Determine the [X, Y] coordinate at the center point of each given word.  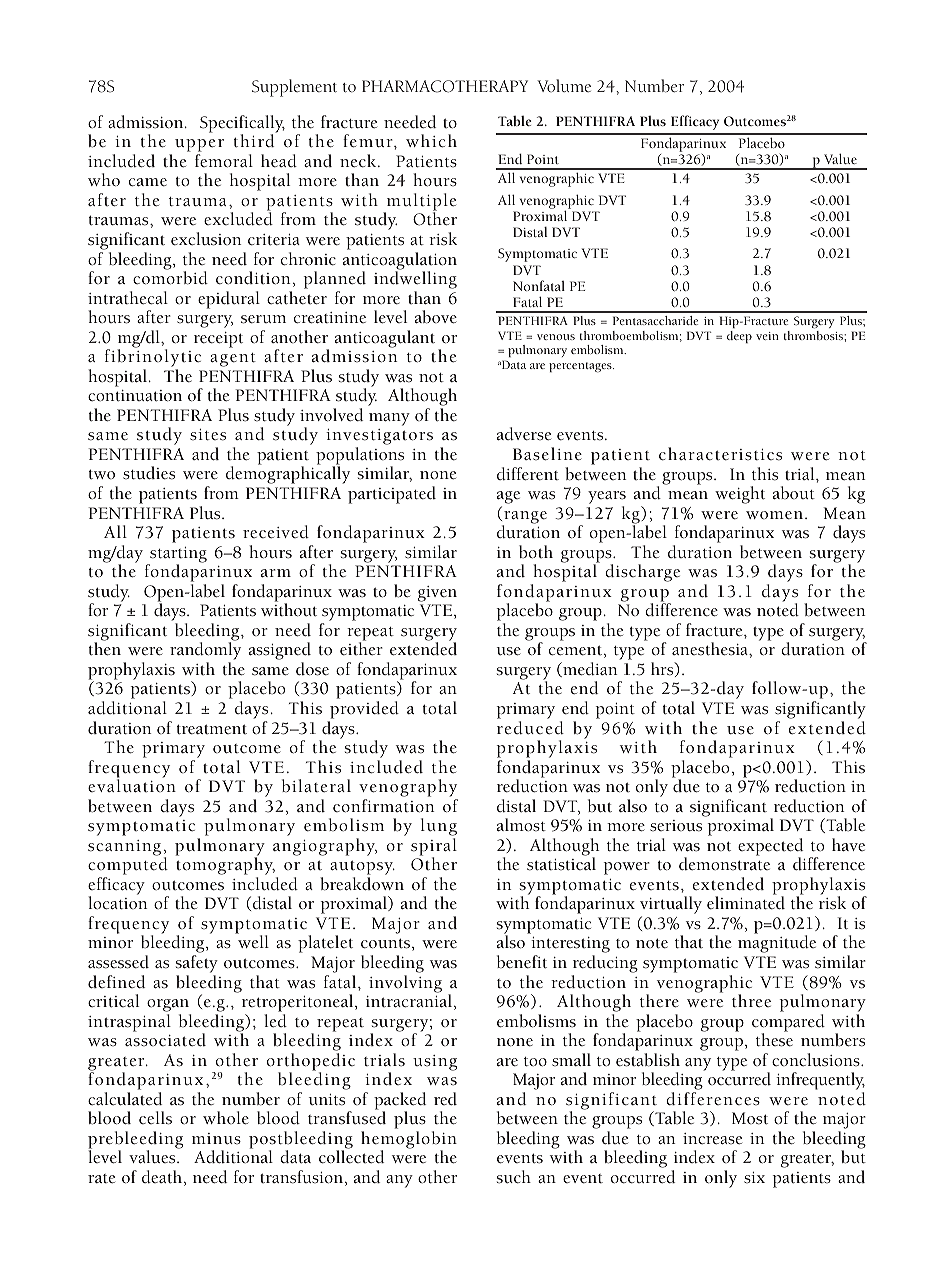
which [431, 141]
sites [208, 435]
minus [216, 1139]
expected [770, 848]
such [514, 1177]
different [528, 474]
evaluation [132, 785]
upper [199, 147]
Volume [564, 85]
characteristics [720, 454]
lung [439, 828]
